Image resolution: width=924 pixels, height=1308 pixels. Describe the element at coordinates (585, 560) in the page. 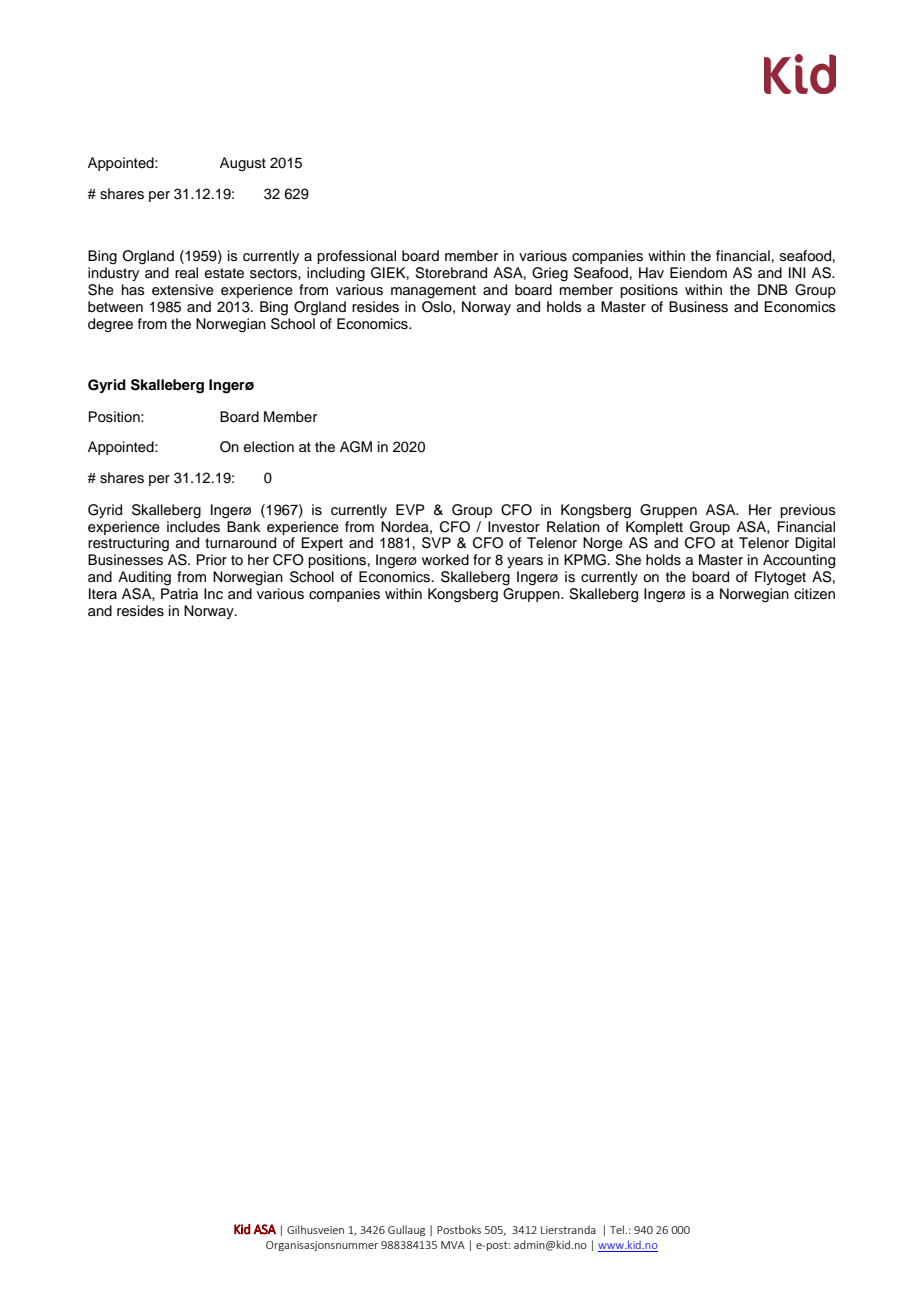

I see `KPMG` at that location.
